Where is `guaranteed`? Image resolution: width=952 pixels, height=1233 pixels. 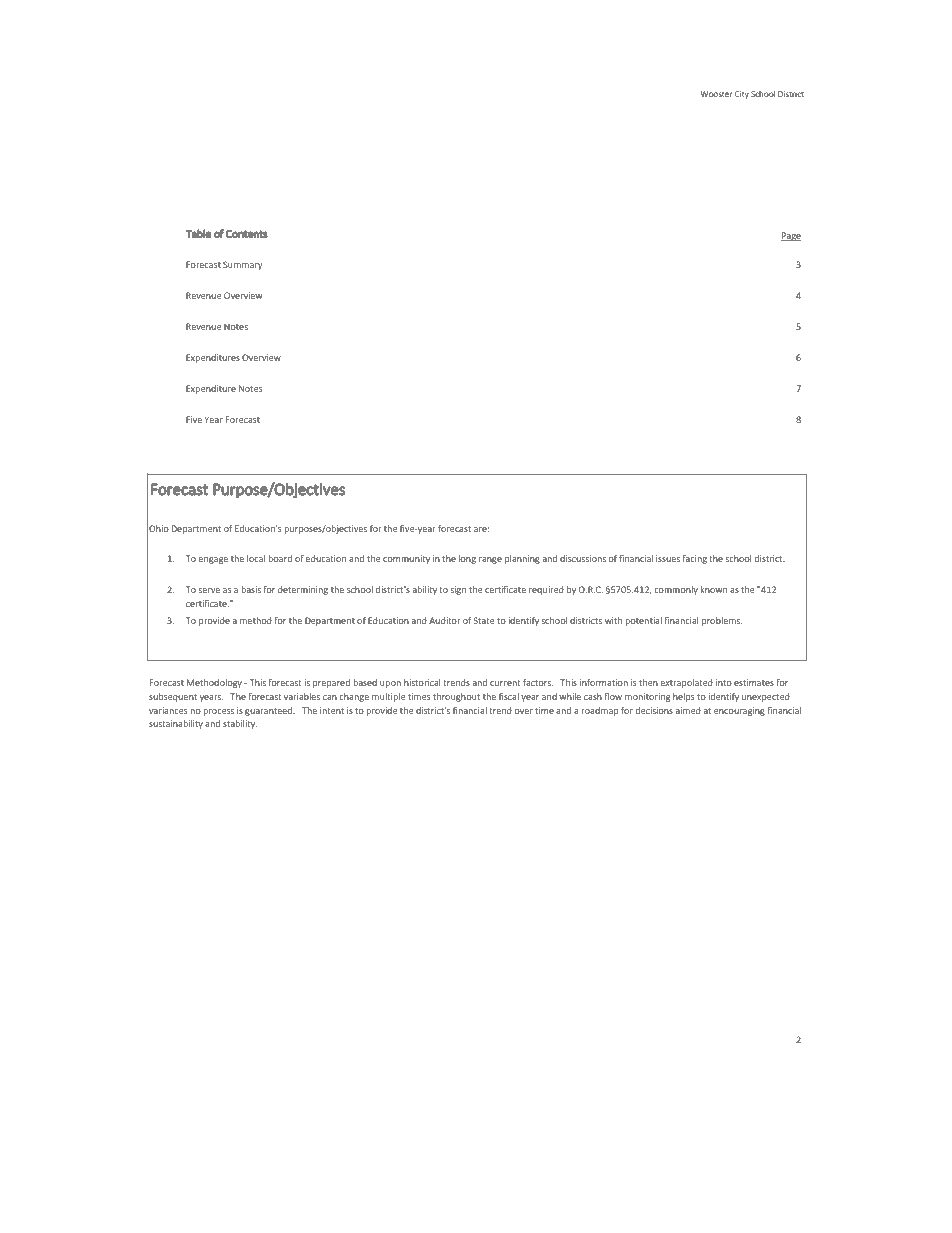
guaranteed is located at coordinates (270, 711).
